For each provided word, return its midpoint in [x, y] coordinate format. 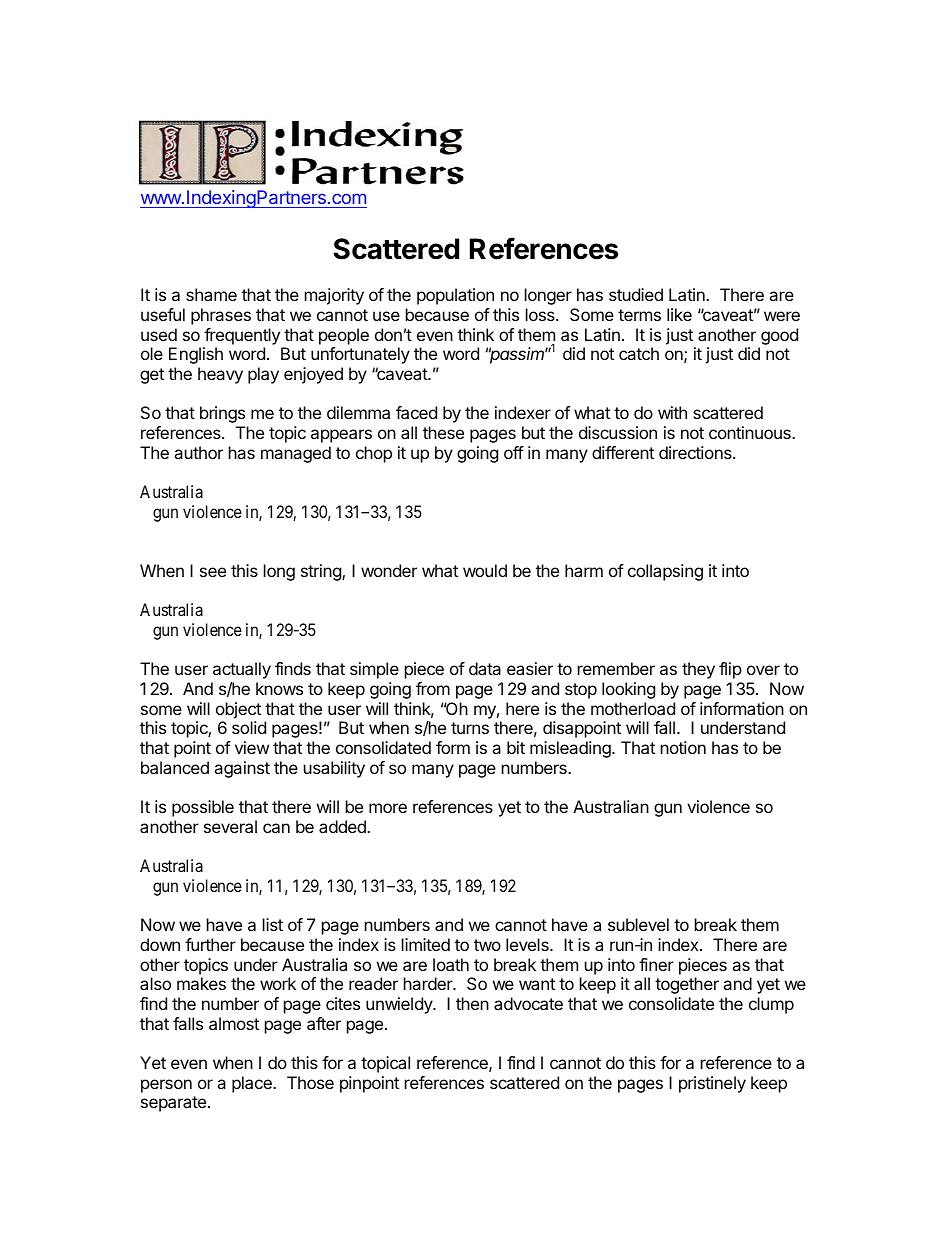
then [472, 1003]
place [253, 1084]
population [455, 296]
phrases [221, 316]
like [679, 314]
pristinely [712, 1084]
